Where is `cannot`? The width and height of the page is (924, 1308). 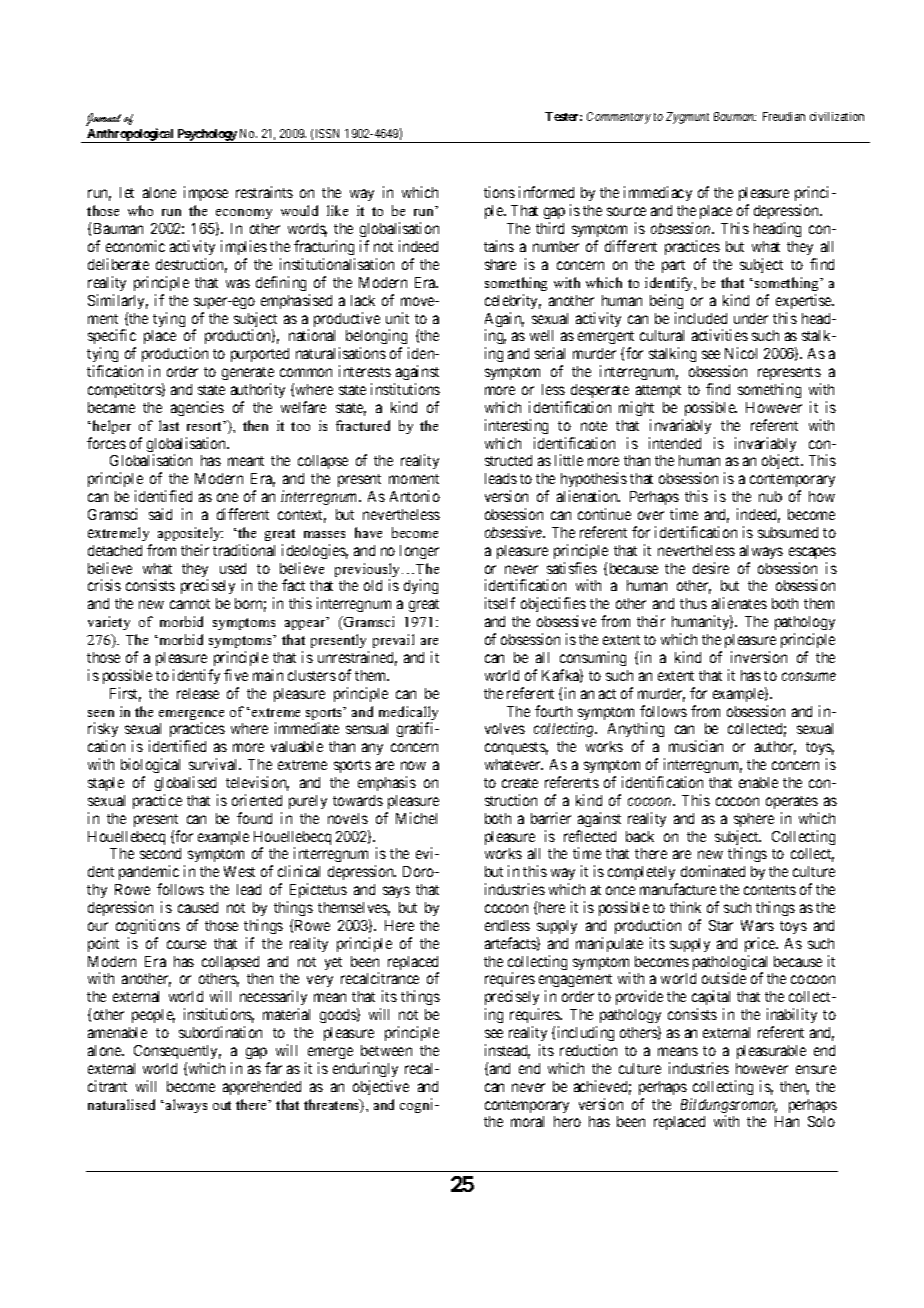 cannot is located at coordinates (190, 604).
